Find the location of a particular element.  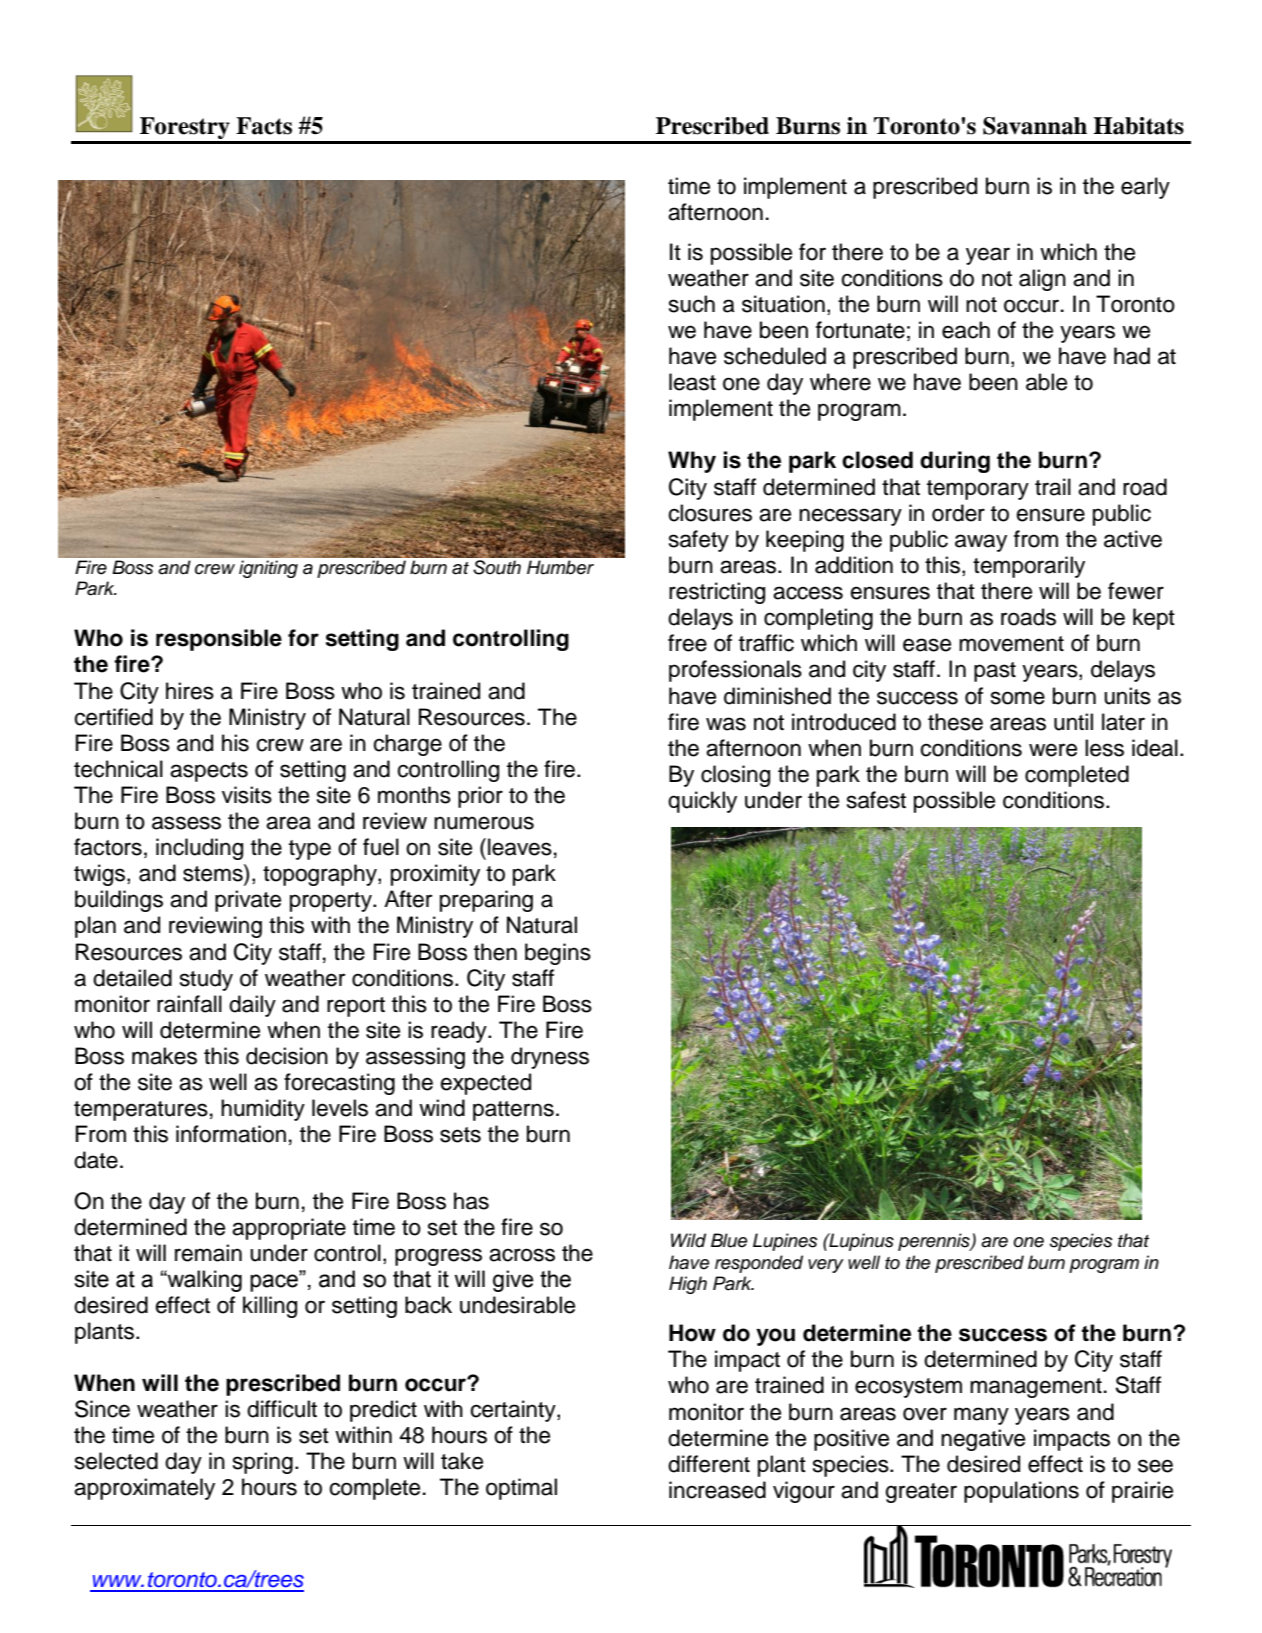

quickly is located at coordinates (702, 802).
